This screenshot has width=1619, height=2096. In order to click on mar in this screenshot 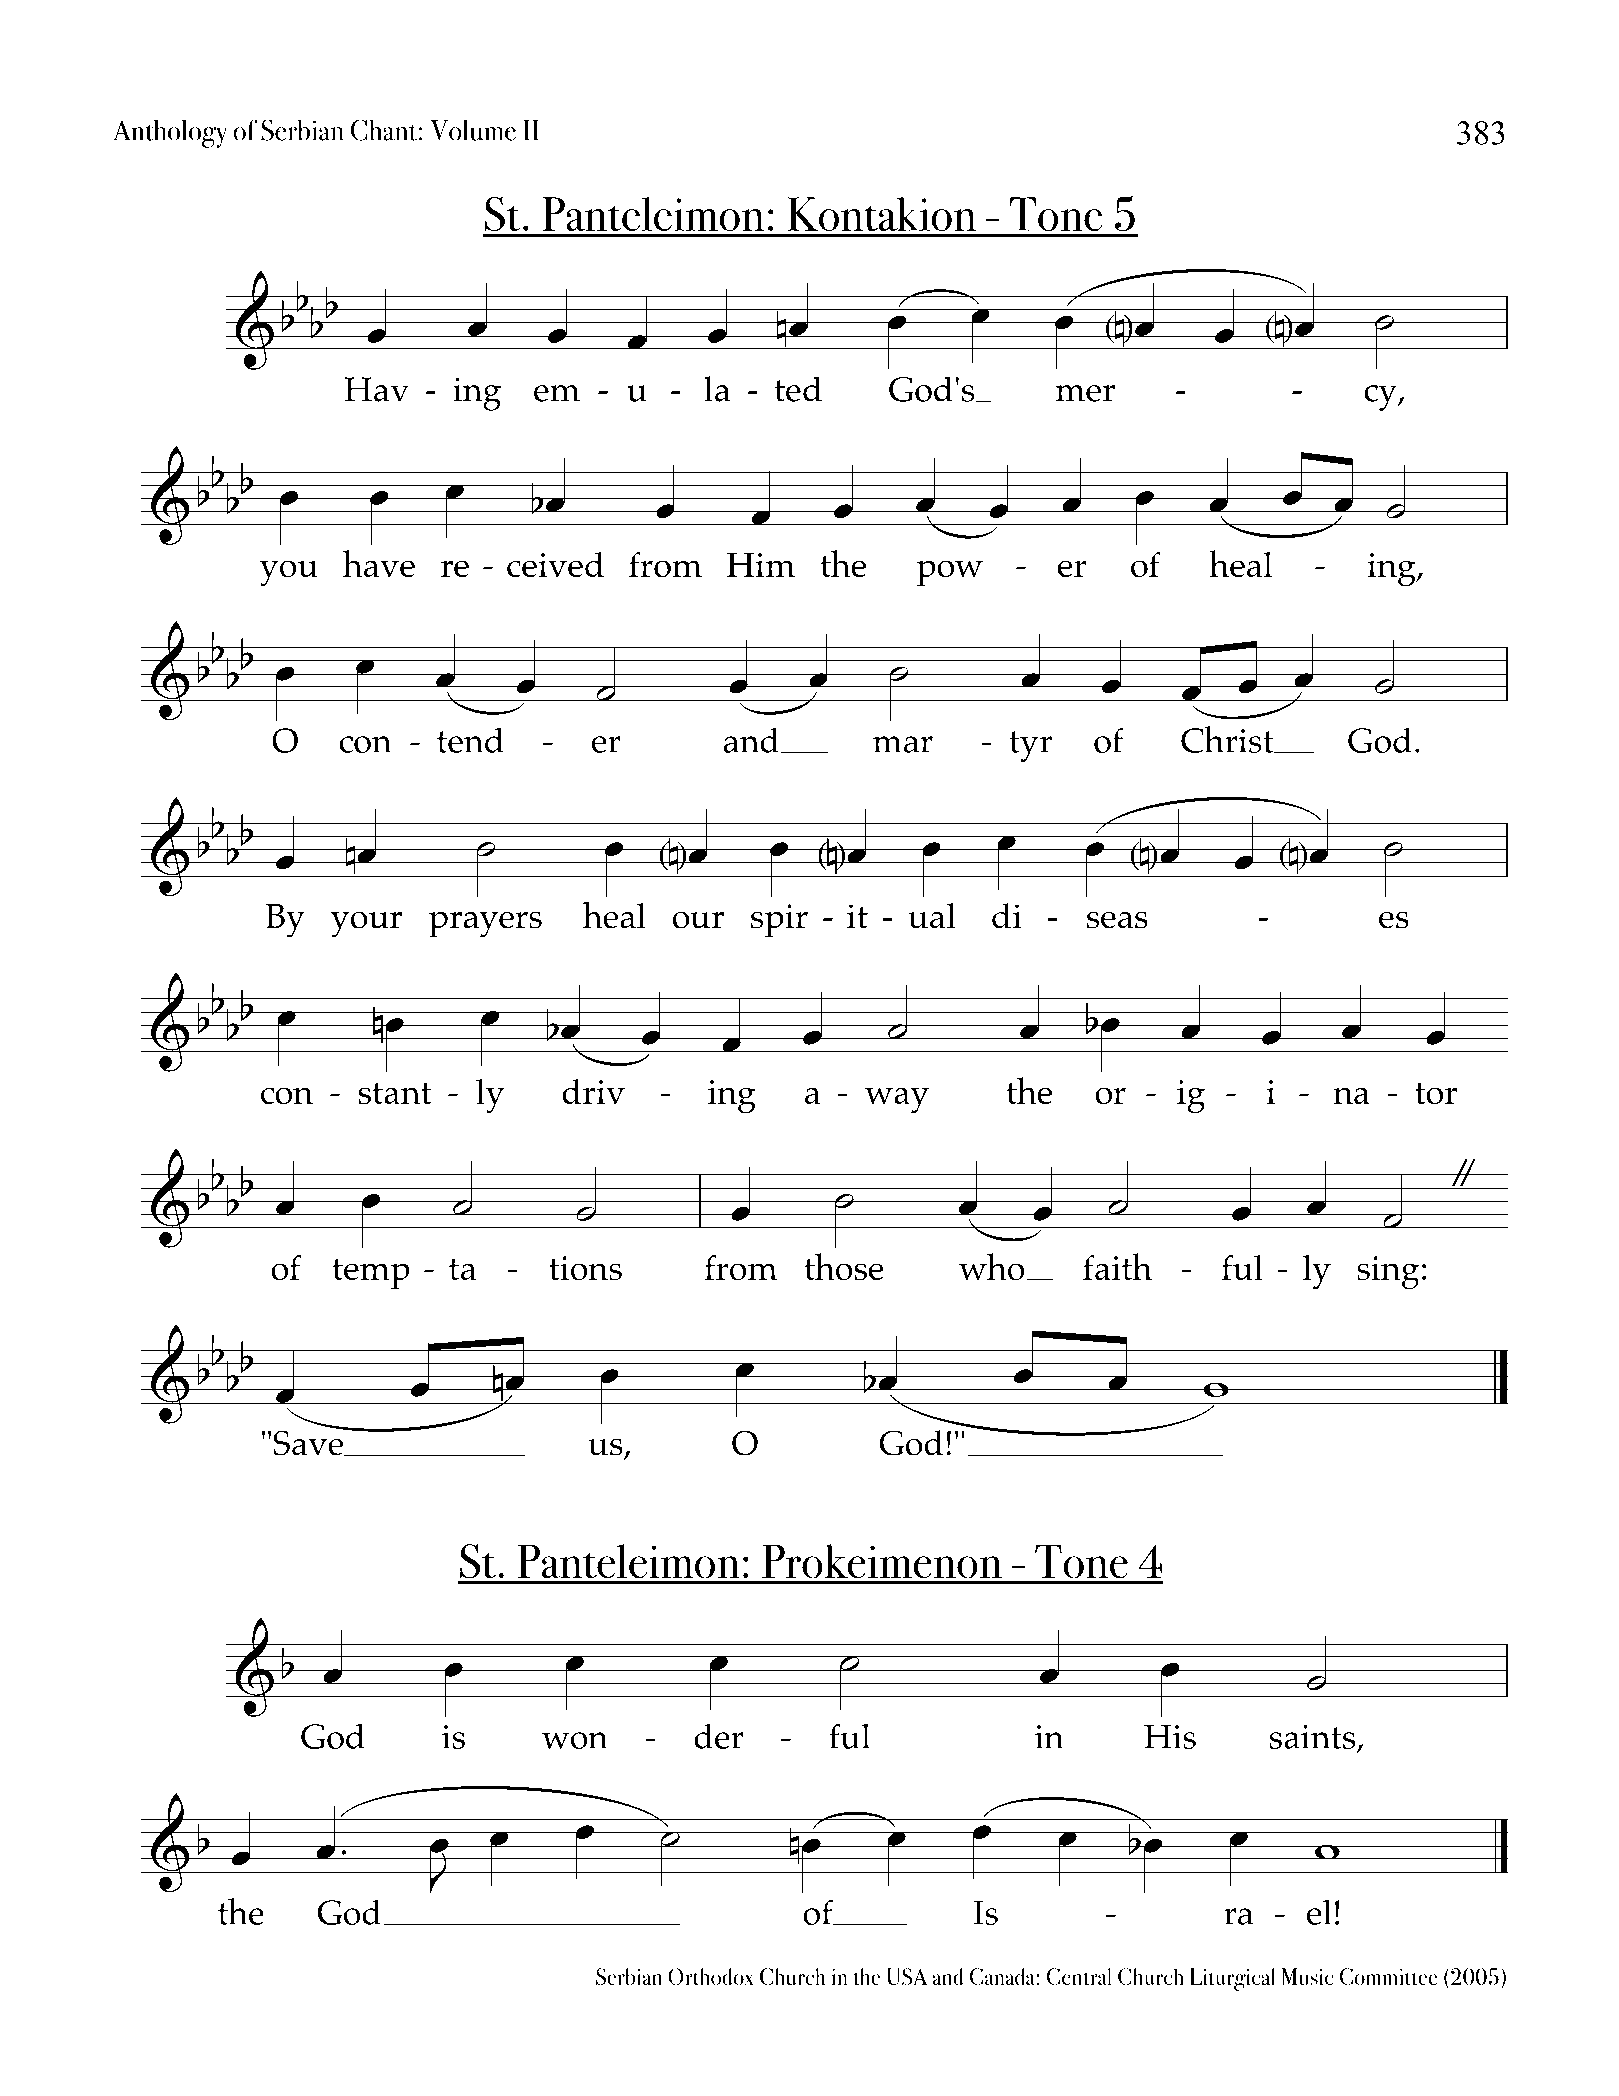, I will do `click(903, 744)`.
